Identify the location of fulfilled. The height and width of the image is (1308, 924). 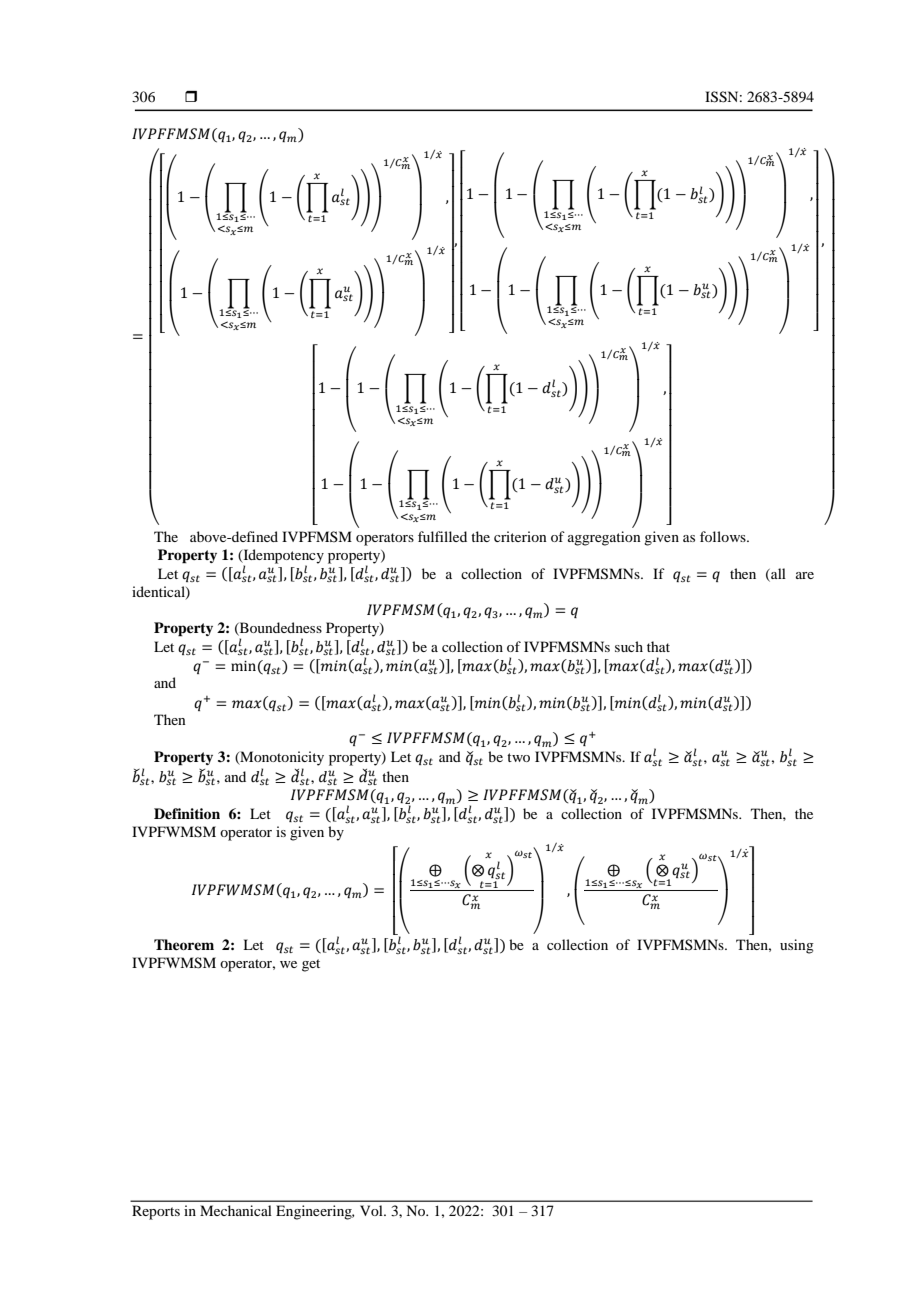
(442, 536).
